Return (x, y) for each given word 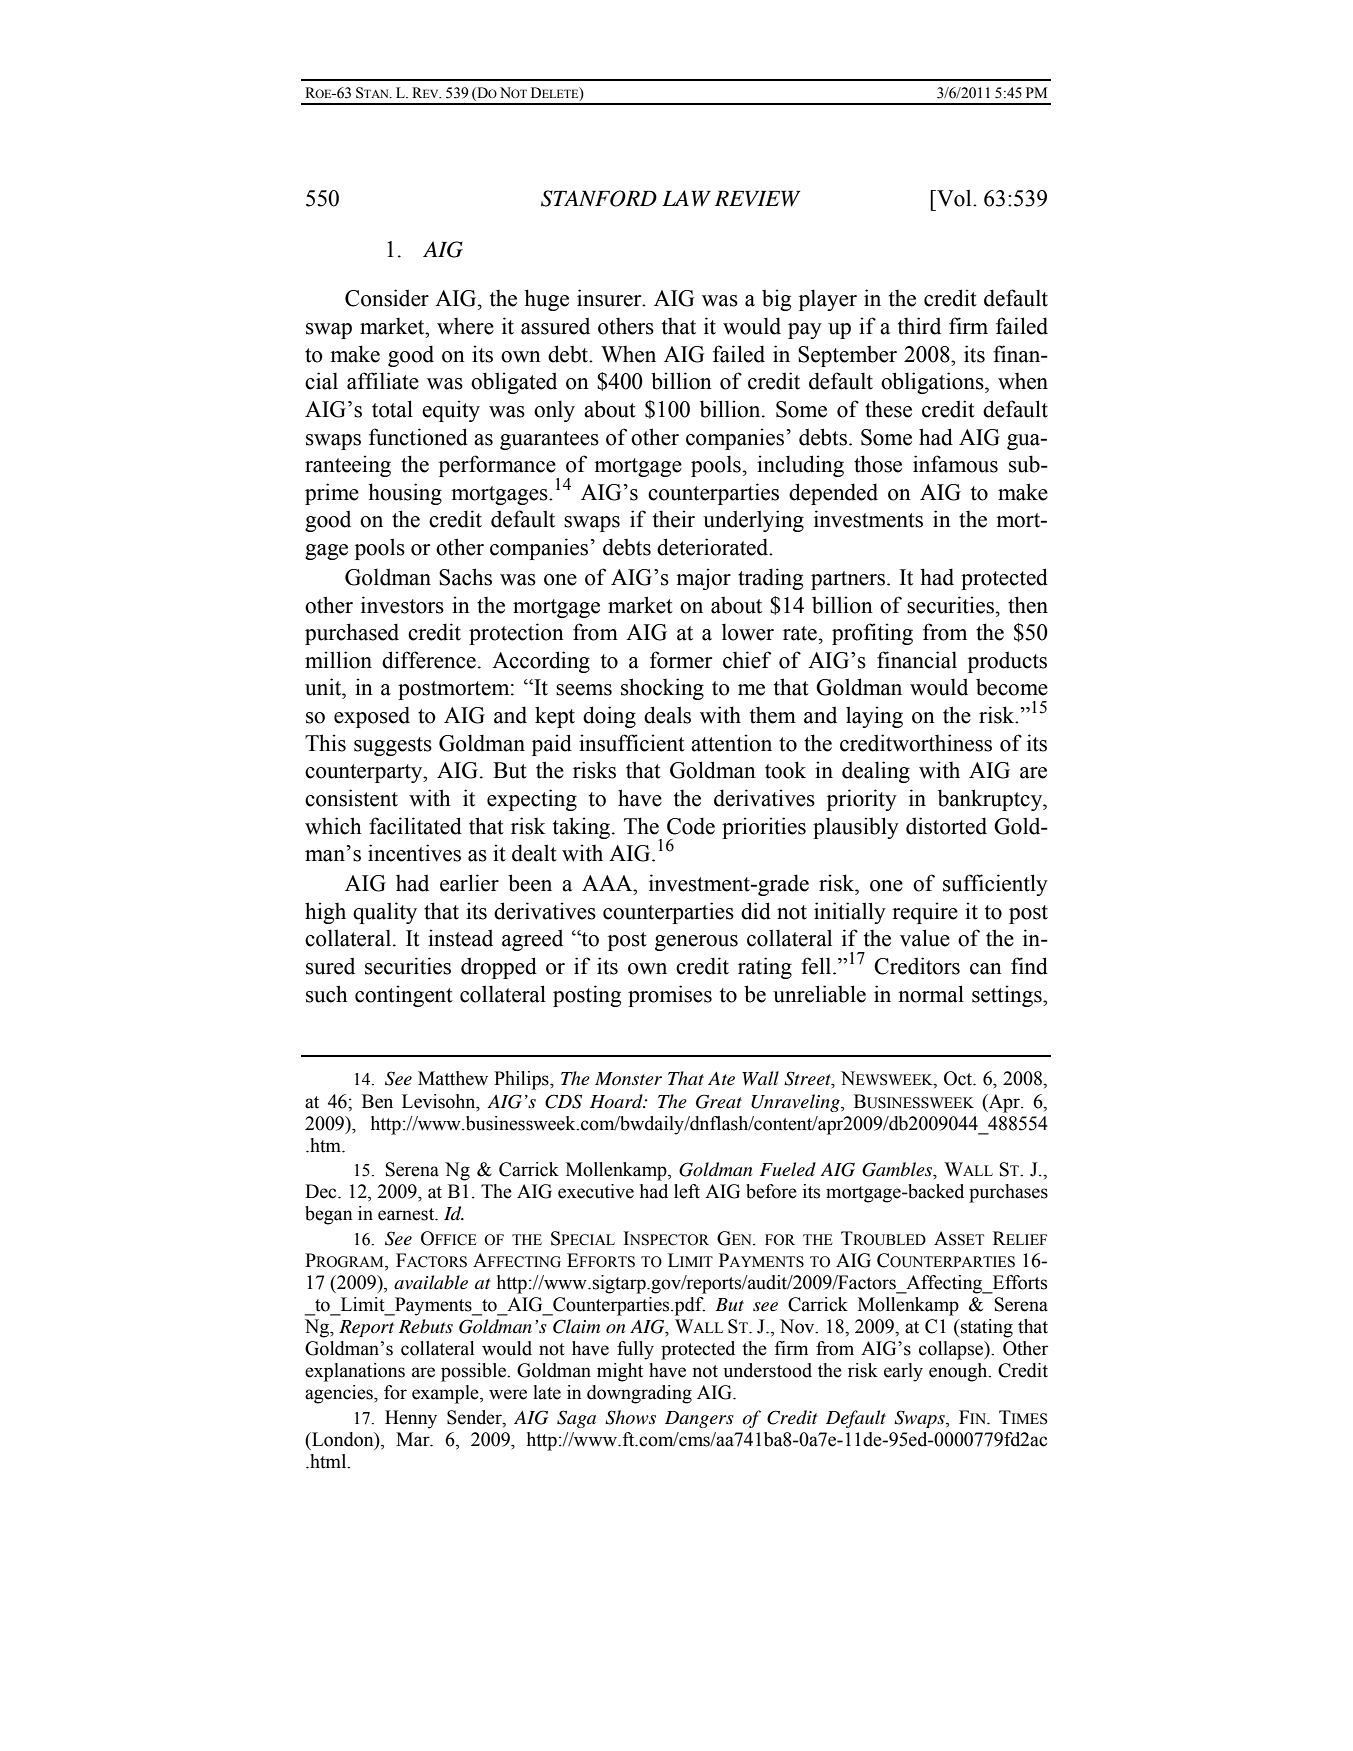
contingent (404, 996)
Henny (411, 1419)
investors (402, 605)
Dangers (699, 1419)
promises (670, 996)
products (1007, 662)
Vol (954, 198)
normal (931, 994)
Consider (387, 298)
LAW (686, 198)
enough (959, 1372)
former (681, 660)
